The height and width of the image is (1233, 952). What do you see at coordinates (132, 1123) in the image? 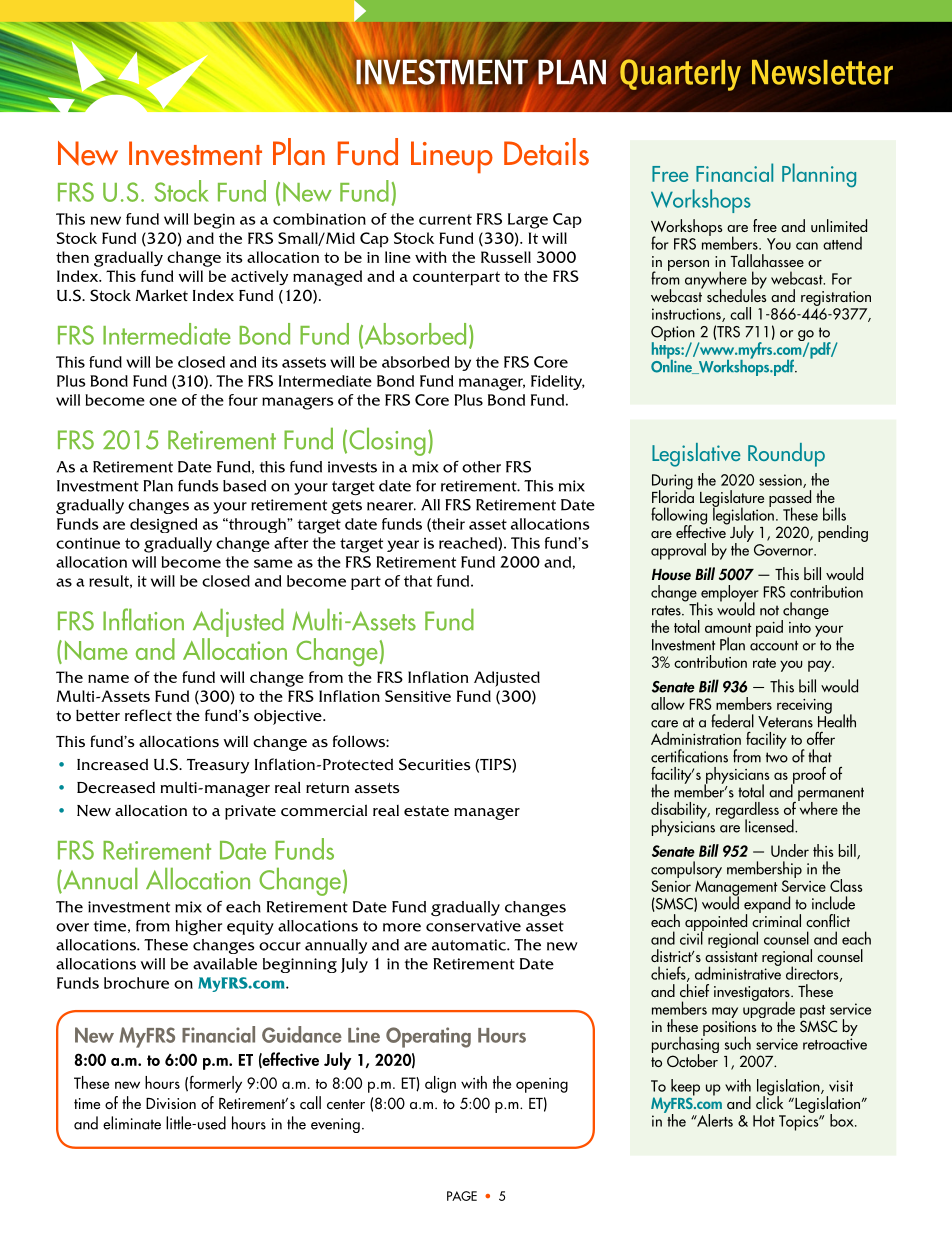
I see `eliminate` at bounding box center [132, 1123].
